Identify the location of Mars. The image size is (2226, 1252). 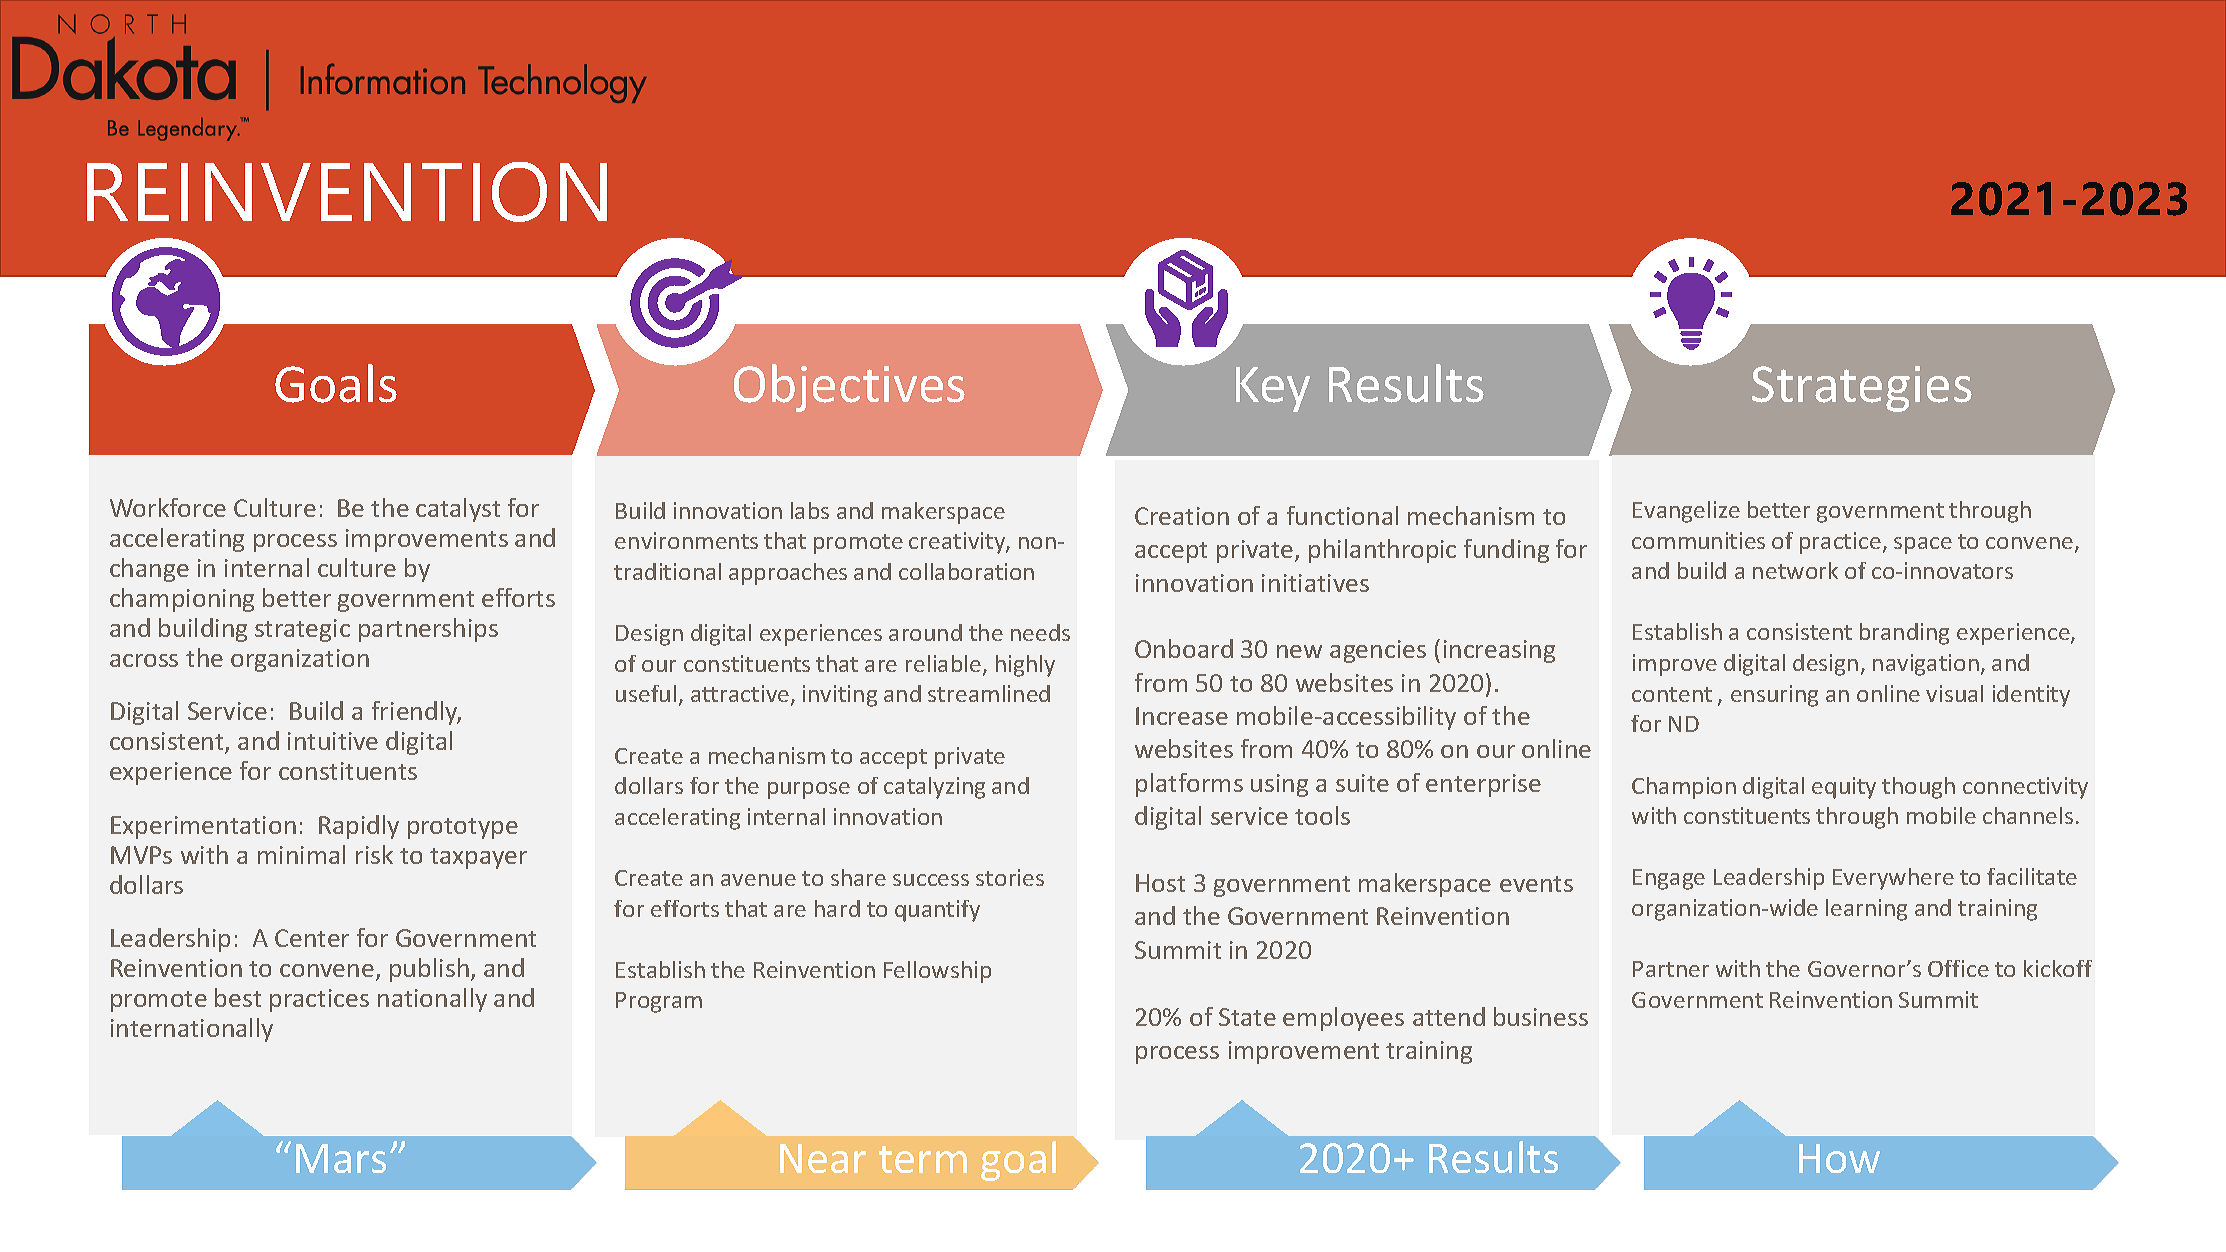
(341, 1158).
